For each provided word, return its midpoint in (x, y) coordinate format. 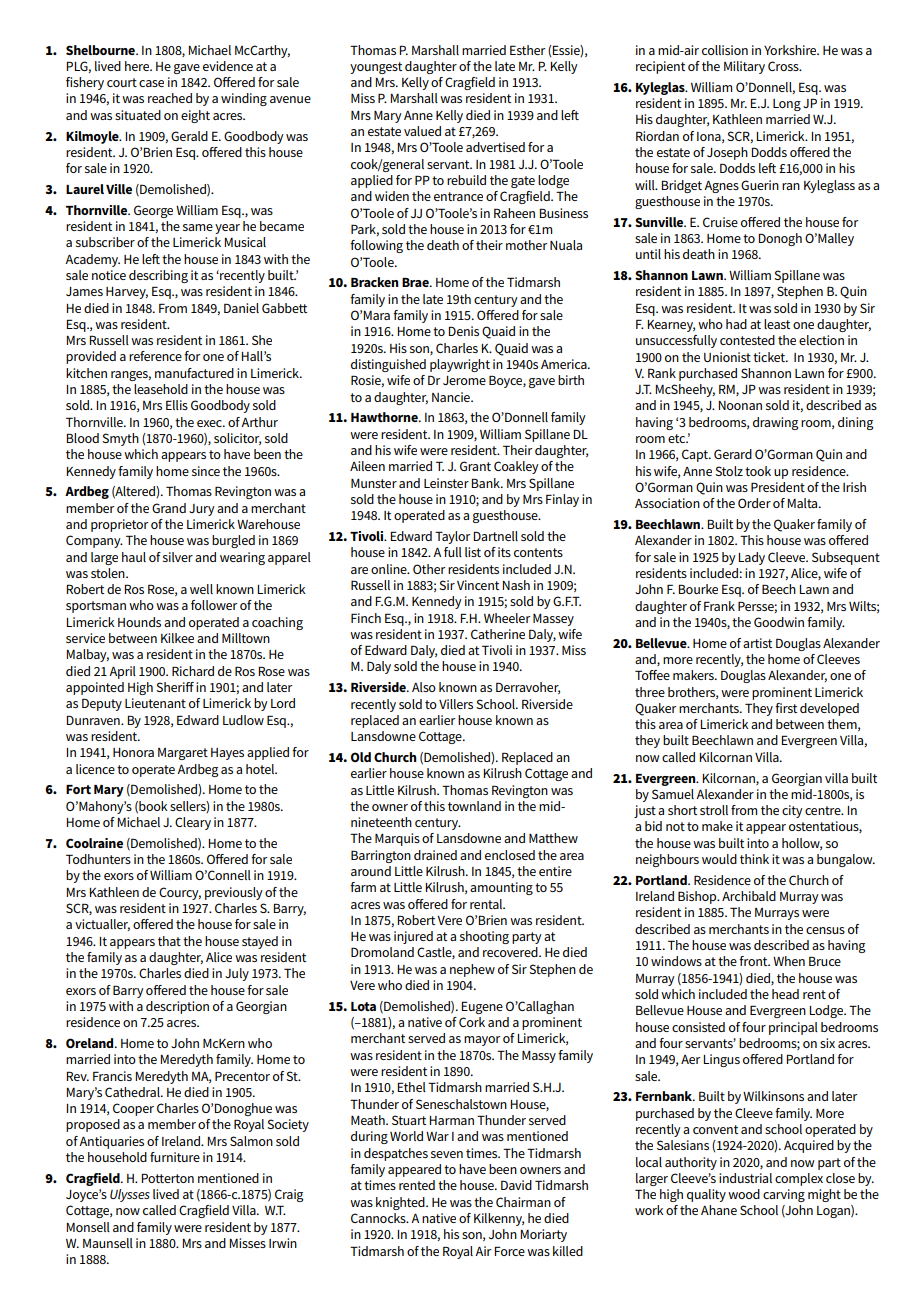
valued (422, 131)
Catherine (498, 634)
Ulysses (130, 1195)
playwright (460, 365)
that (169, 941)
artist (757, 643)
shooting (484, 937)
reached (170, 98)
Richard (193, 671)
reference (155, 356)
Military (744, 67)
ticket (770, 357)
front (754, 961)
